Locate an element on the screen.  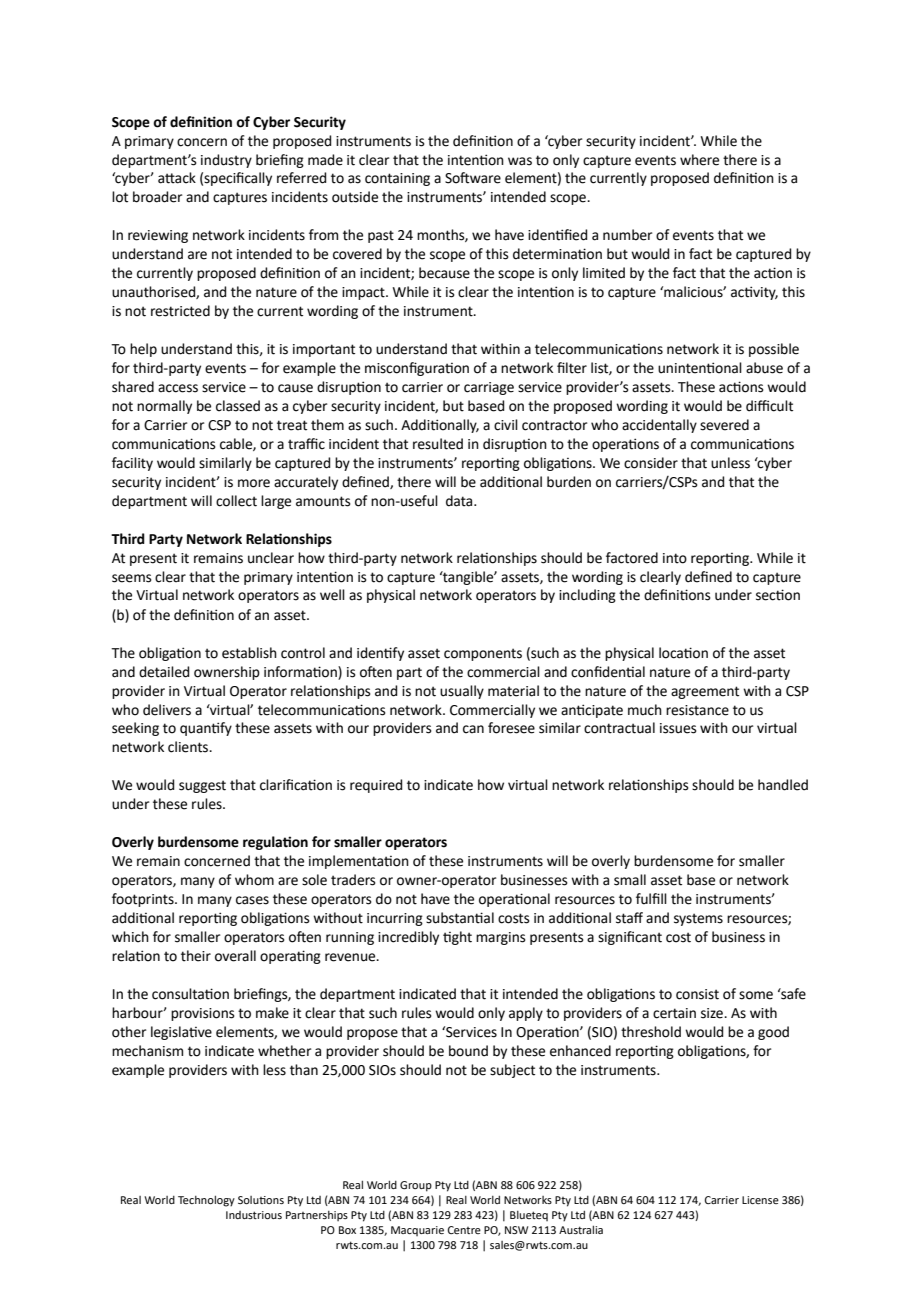
where is located at coordinates (699, 160).
